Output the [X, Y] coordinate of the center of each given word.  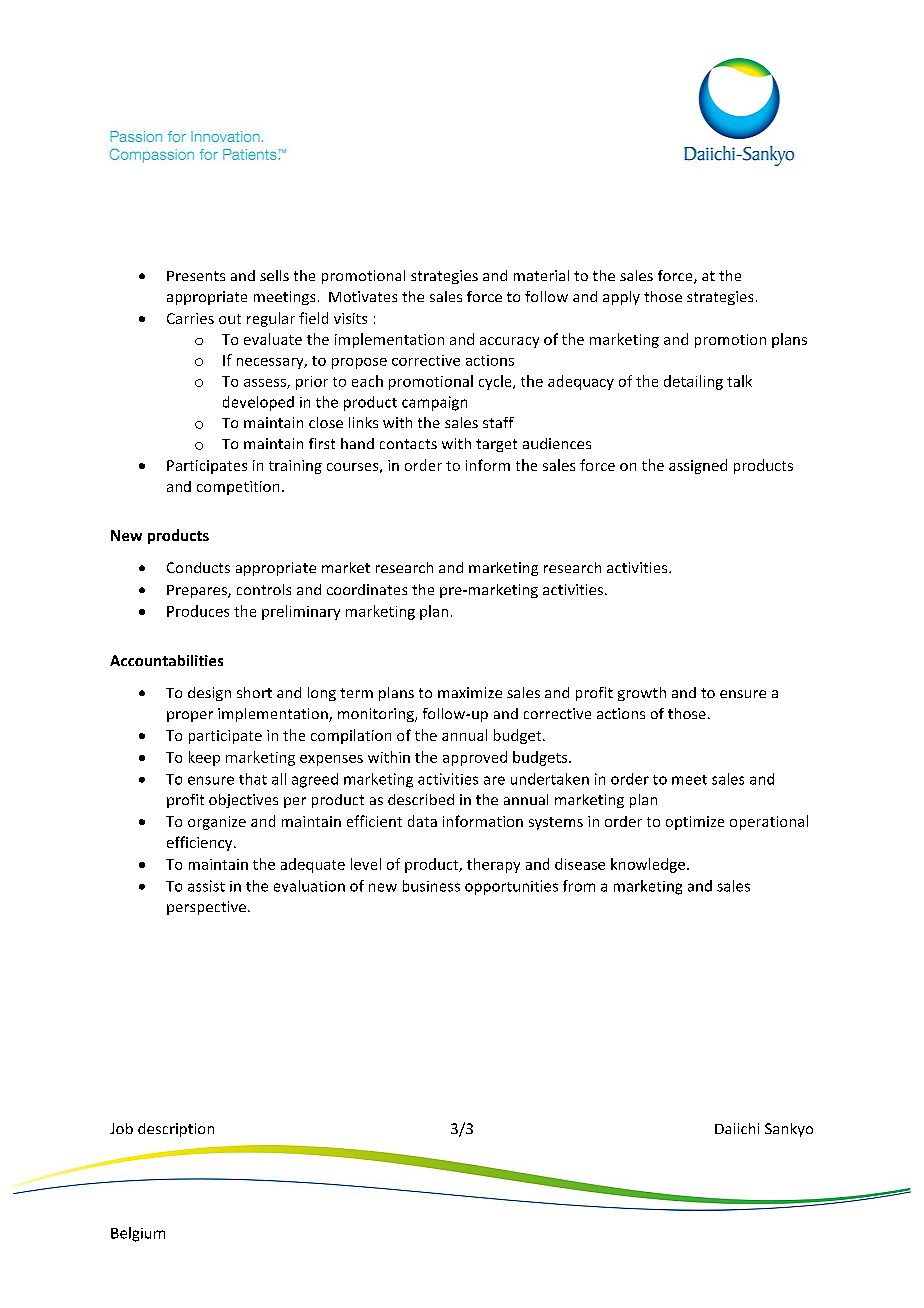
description [176, 1130]
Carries [190, 318]
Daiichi [737, 1128]
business [431, 886]
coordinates [367, 589]
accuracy [509, 342]
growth [642, 694]
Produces [198, 611]
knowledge [649, 865]
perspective [206, 908]
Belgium [138, 1234]
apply [621, 298]
